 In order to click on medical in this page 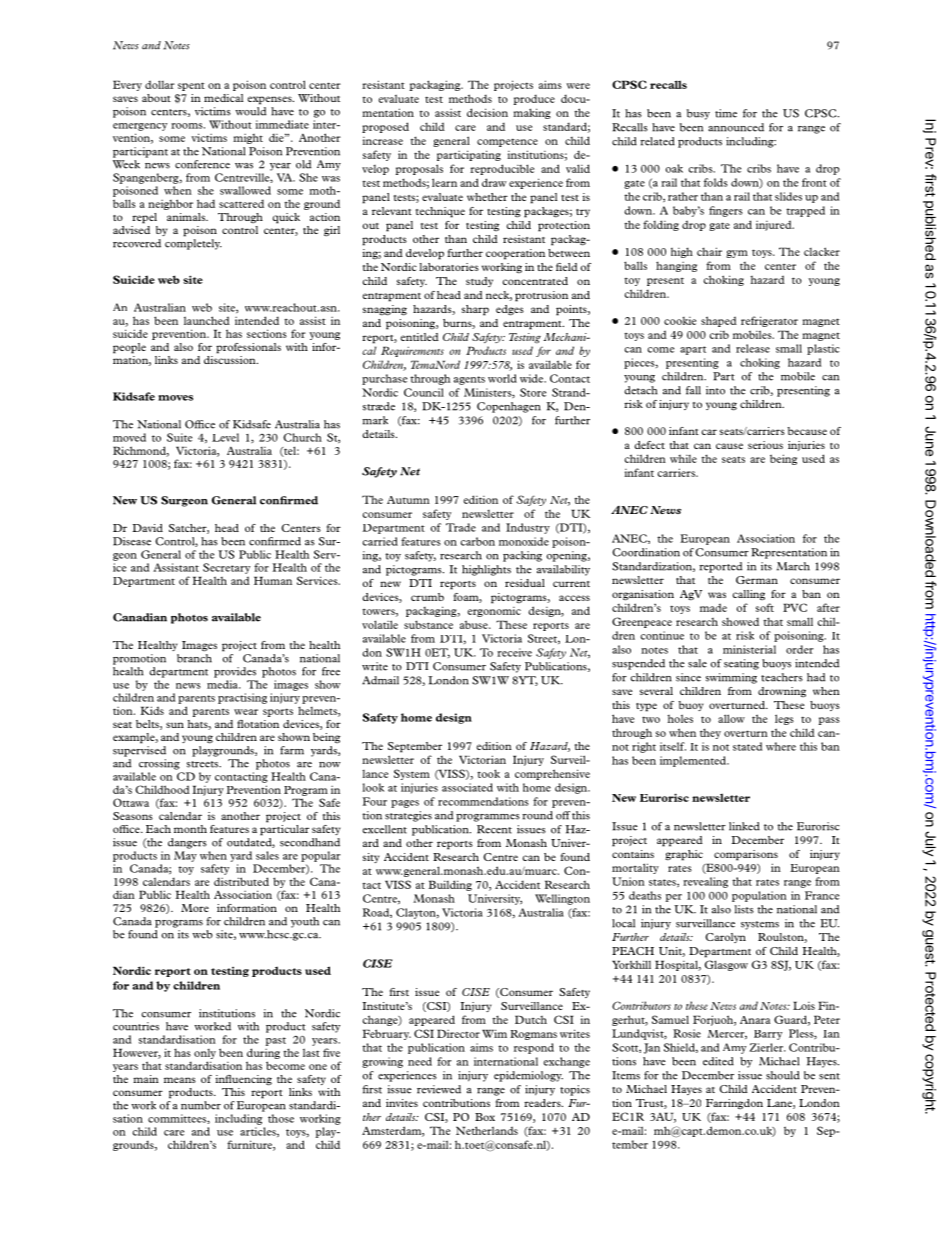, I will do `click(223, 98)`.
